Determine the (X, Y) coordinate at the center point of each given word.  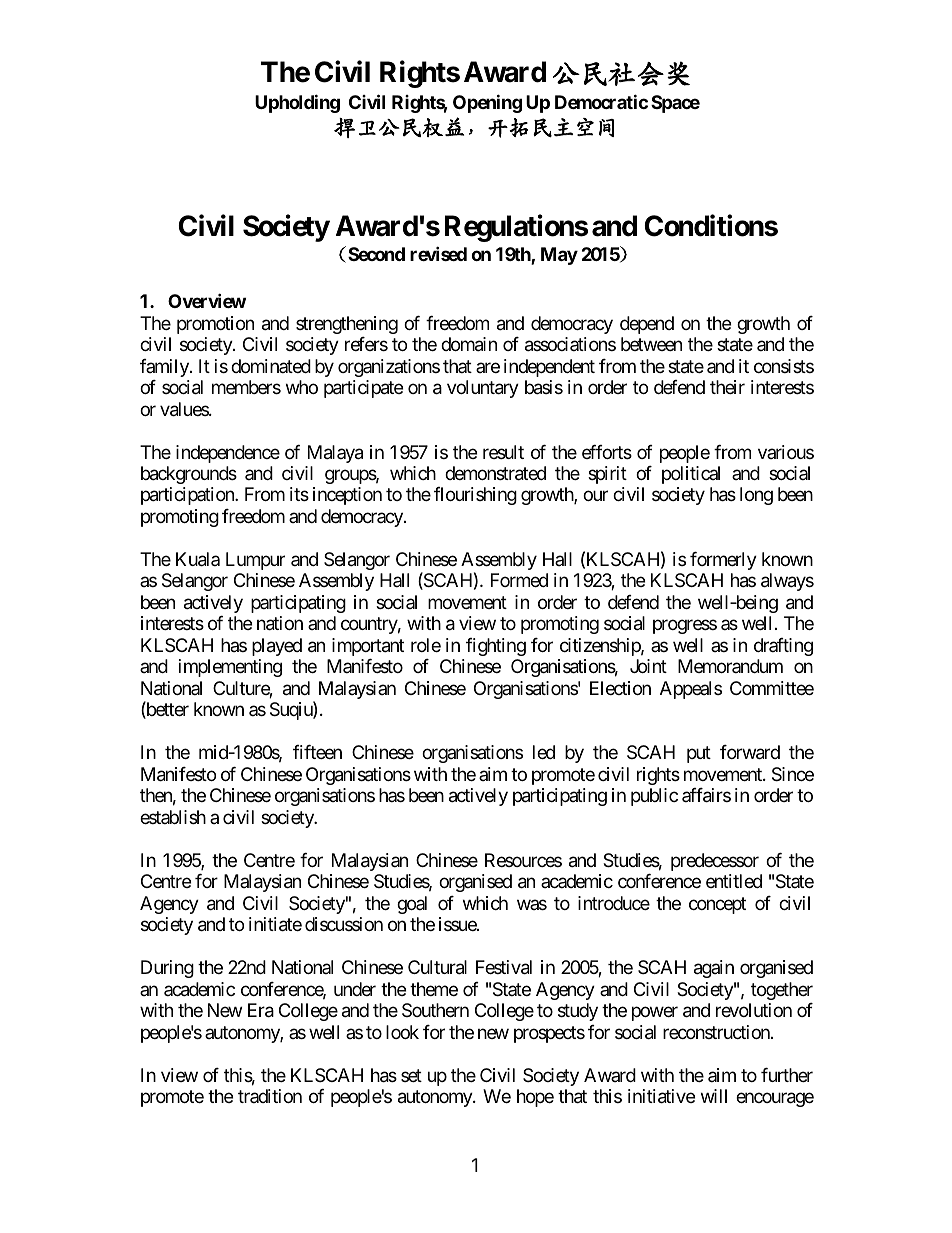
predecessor (715, 862)
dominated (271, 366)
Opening (487, 103)
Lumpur (255, 561)
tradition (270, 1096)
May (559, 256)
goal (412, 905)
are (488, 367)
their (727, 387)
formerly (723, 561)
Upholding (297, 103)
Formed (519, 580)
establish (173, 817)
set (411, 1075)
